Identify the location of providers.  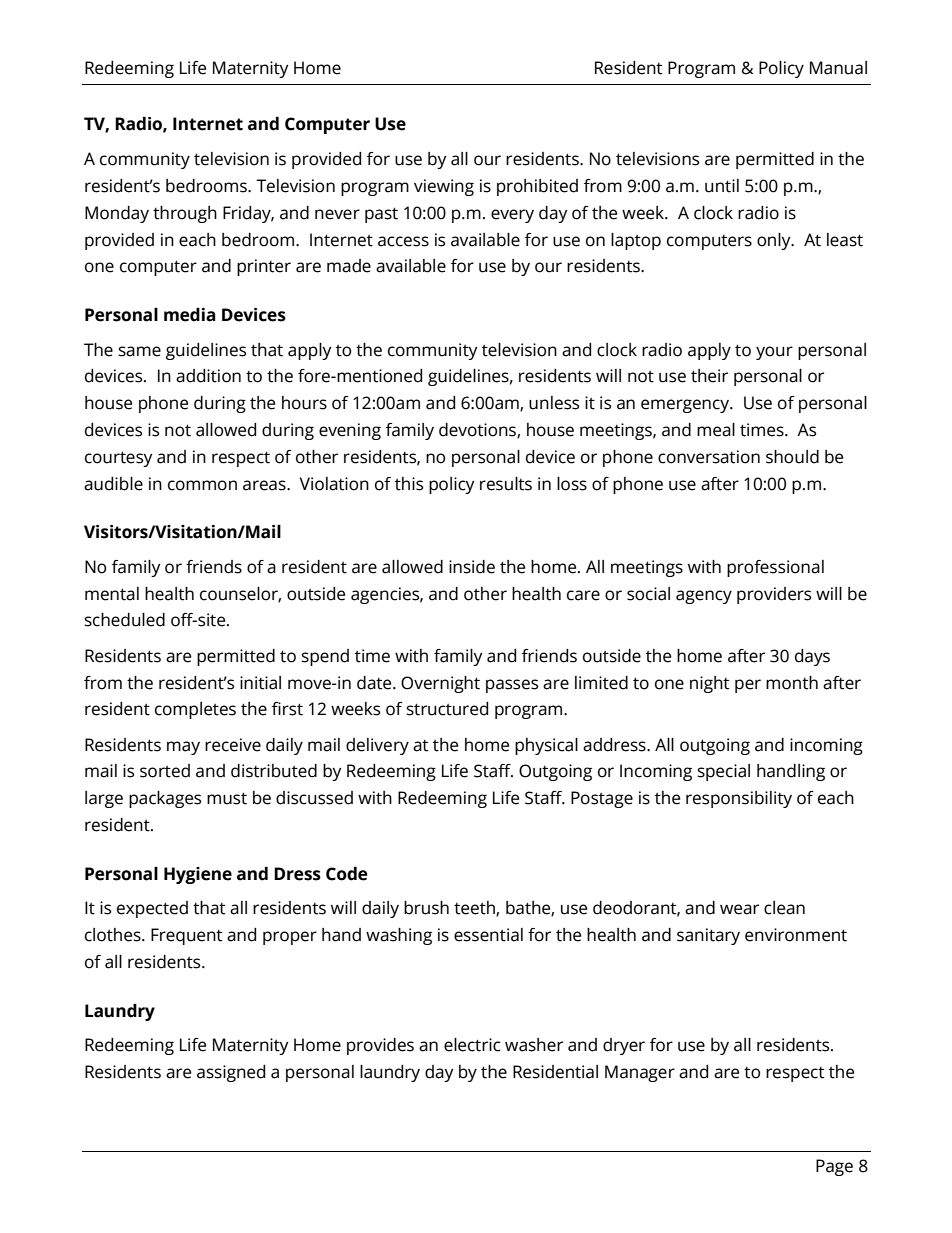
(774, 595).
